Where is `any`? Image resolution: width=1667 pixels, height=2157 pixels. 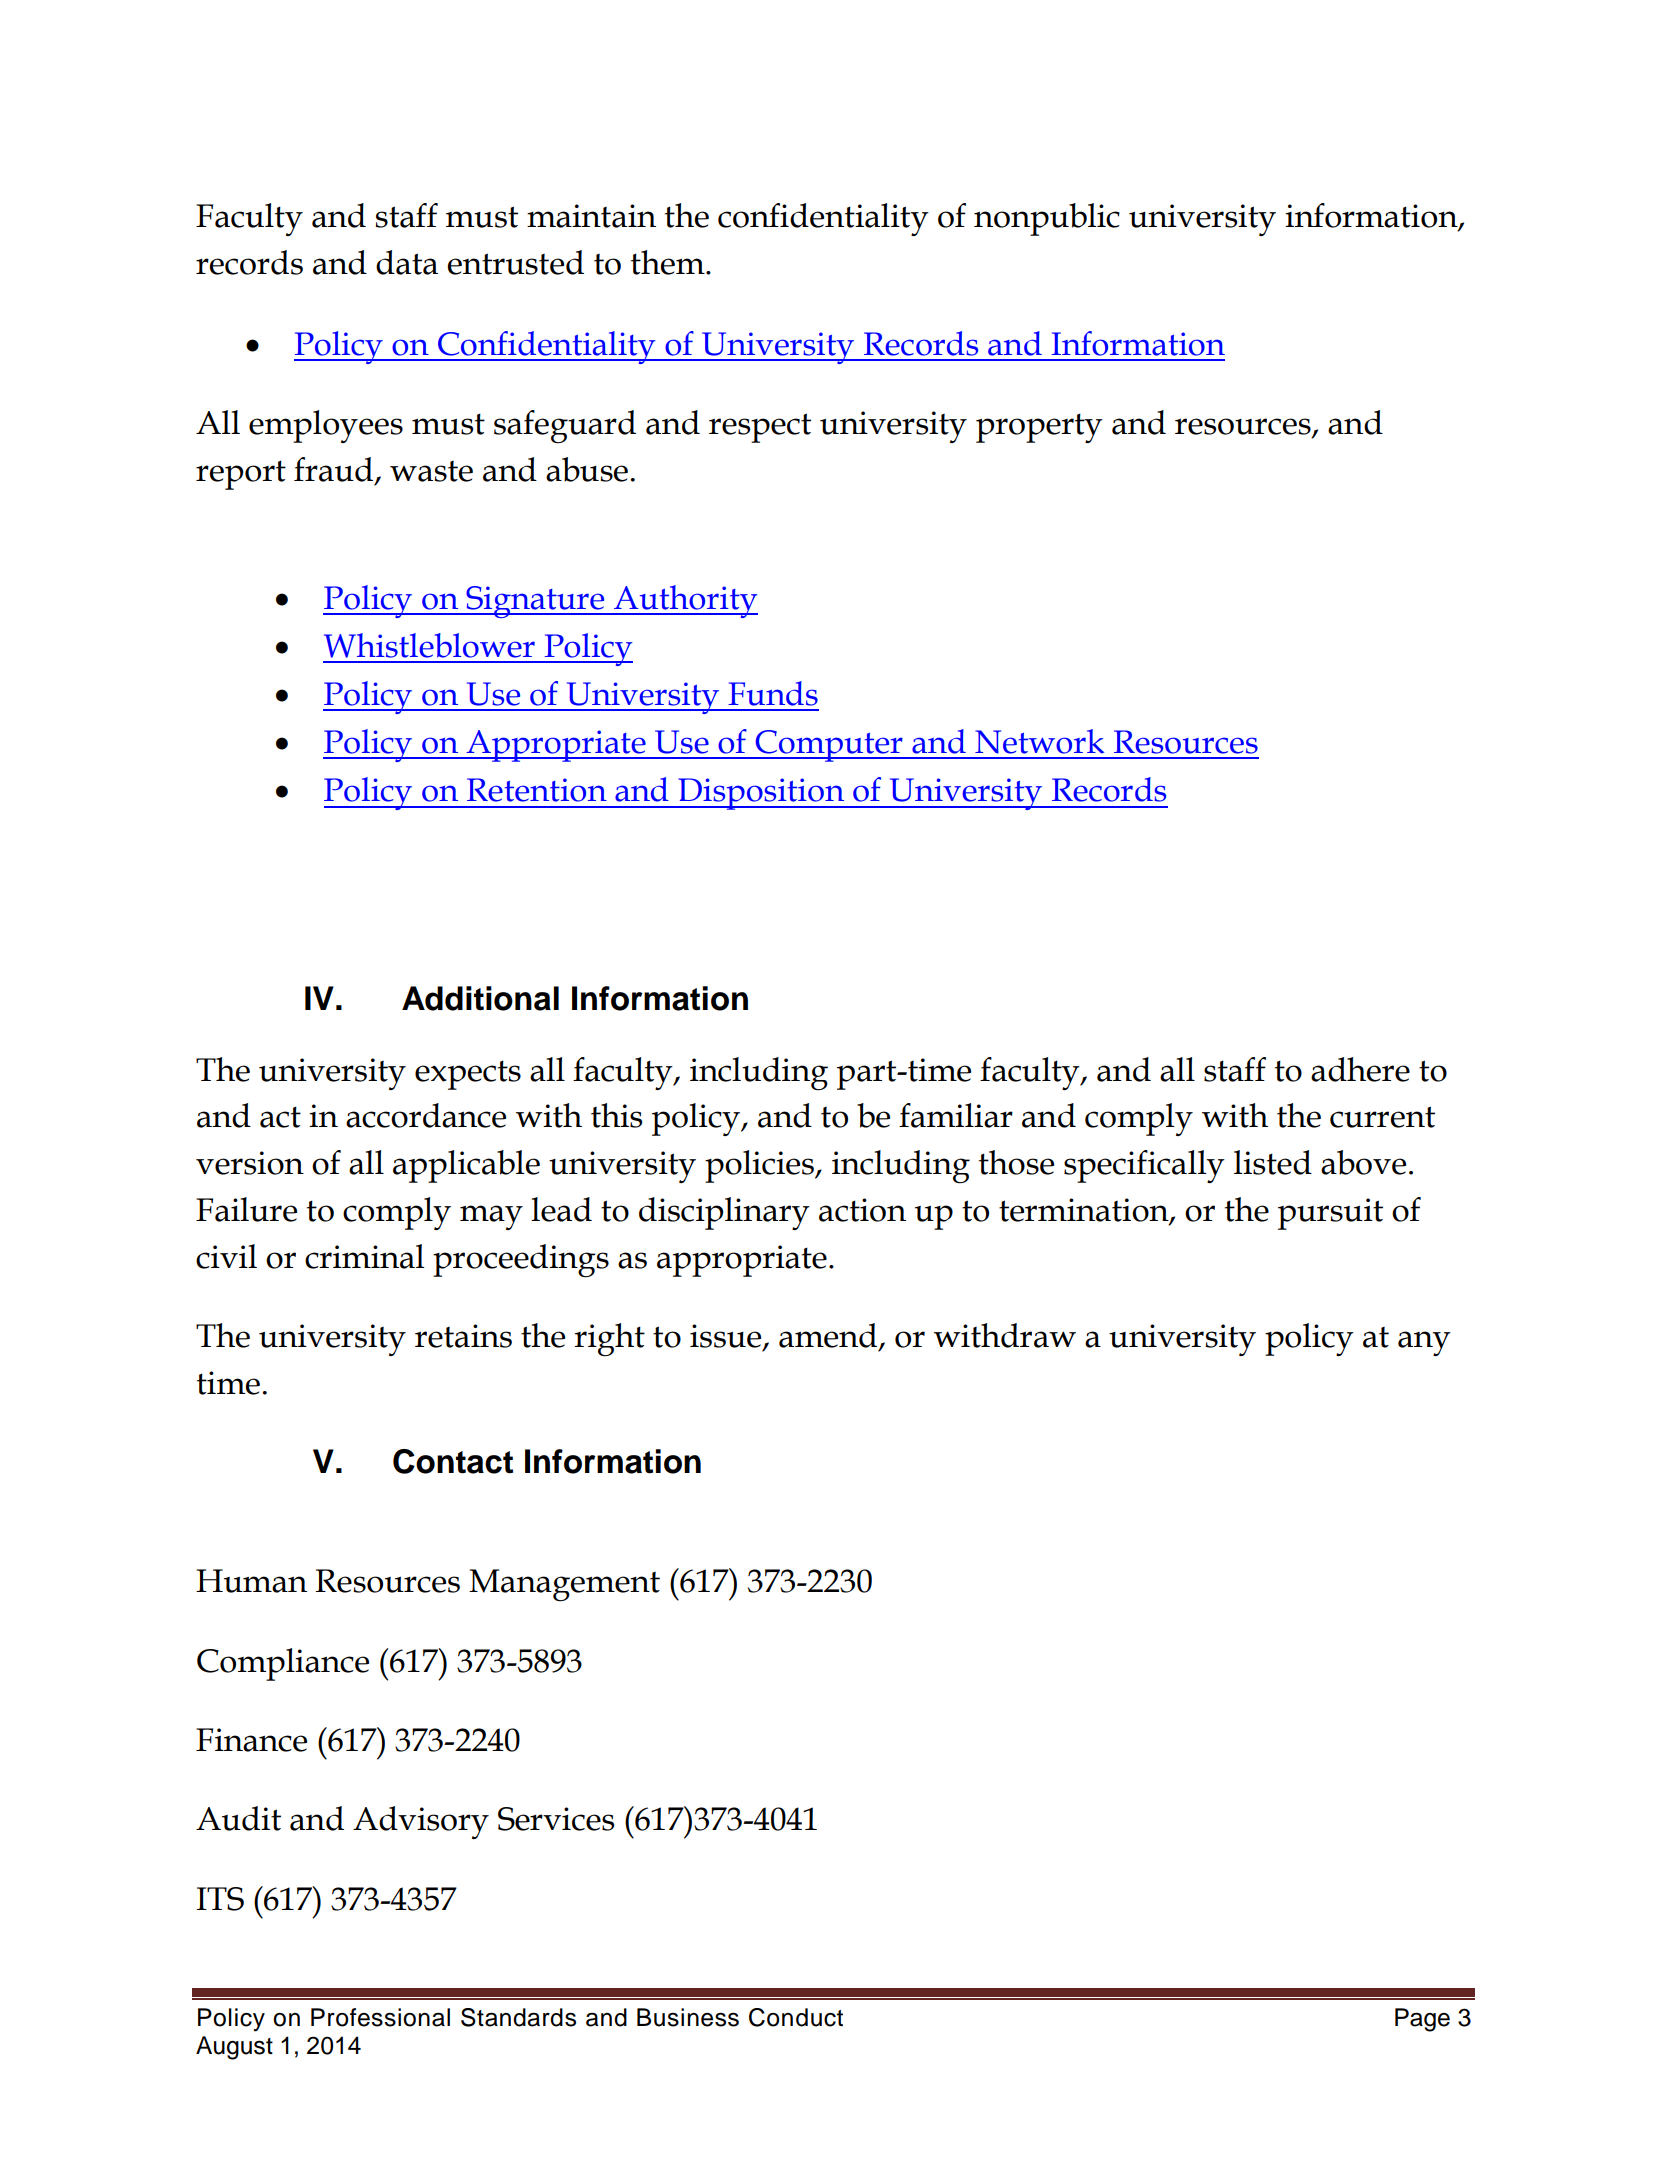
any is located at coordinates (1424, 1343).
